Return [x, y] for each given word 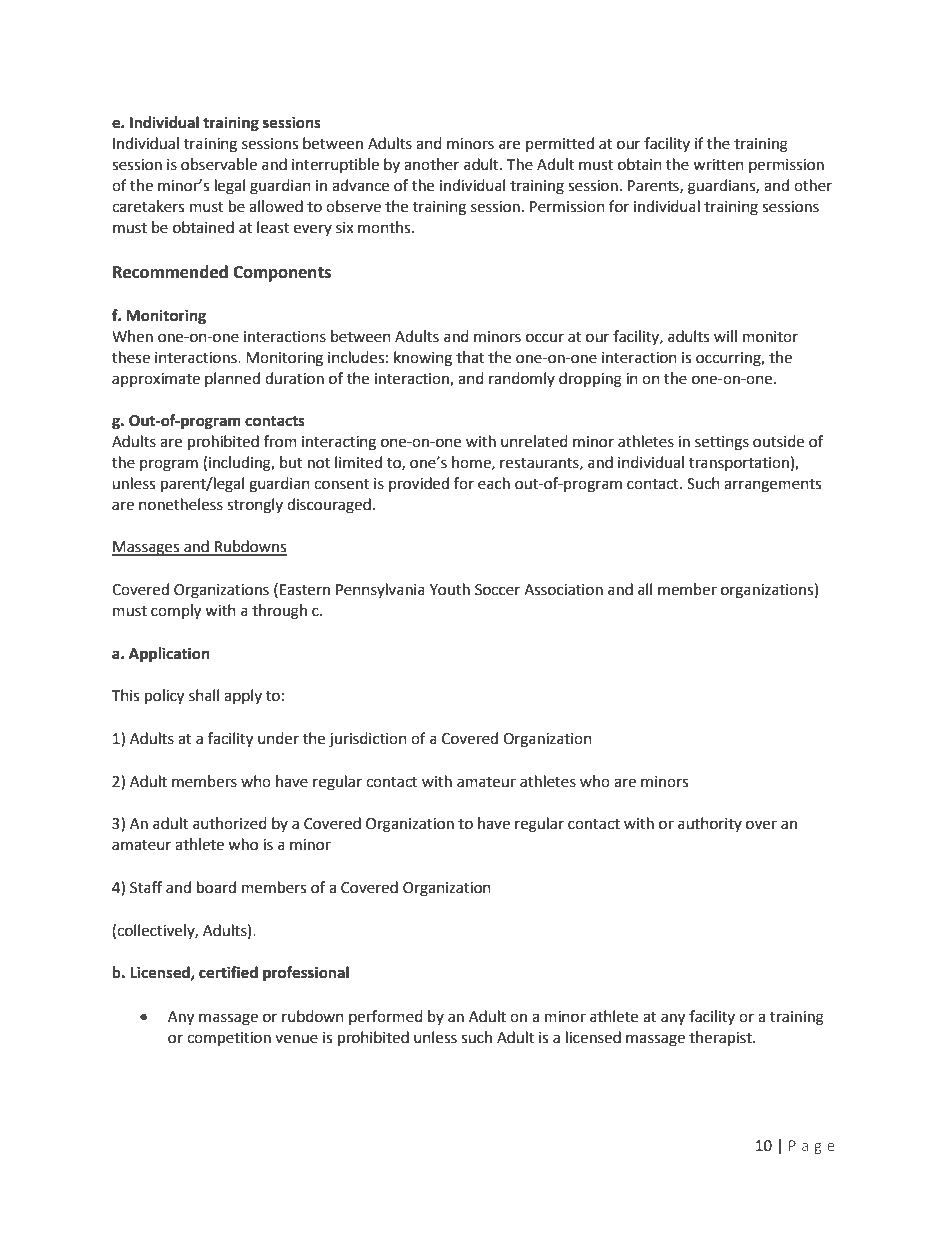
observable [219, 164]
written [718, 165]
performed [386, 1017]
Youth [450, 589]
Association [563, 590]
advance [360, 185]
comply [176, 612]
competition [229, 1039]
